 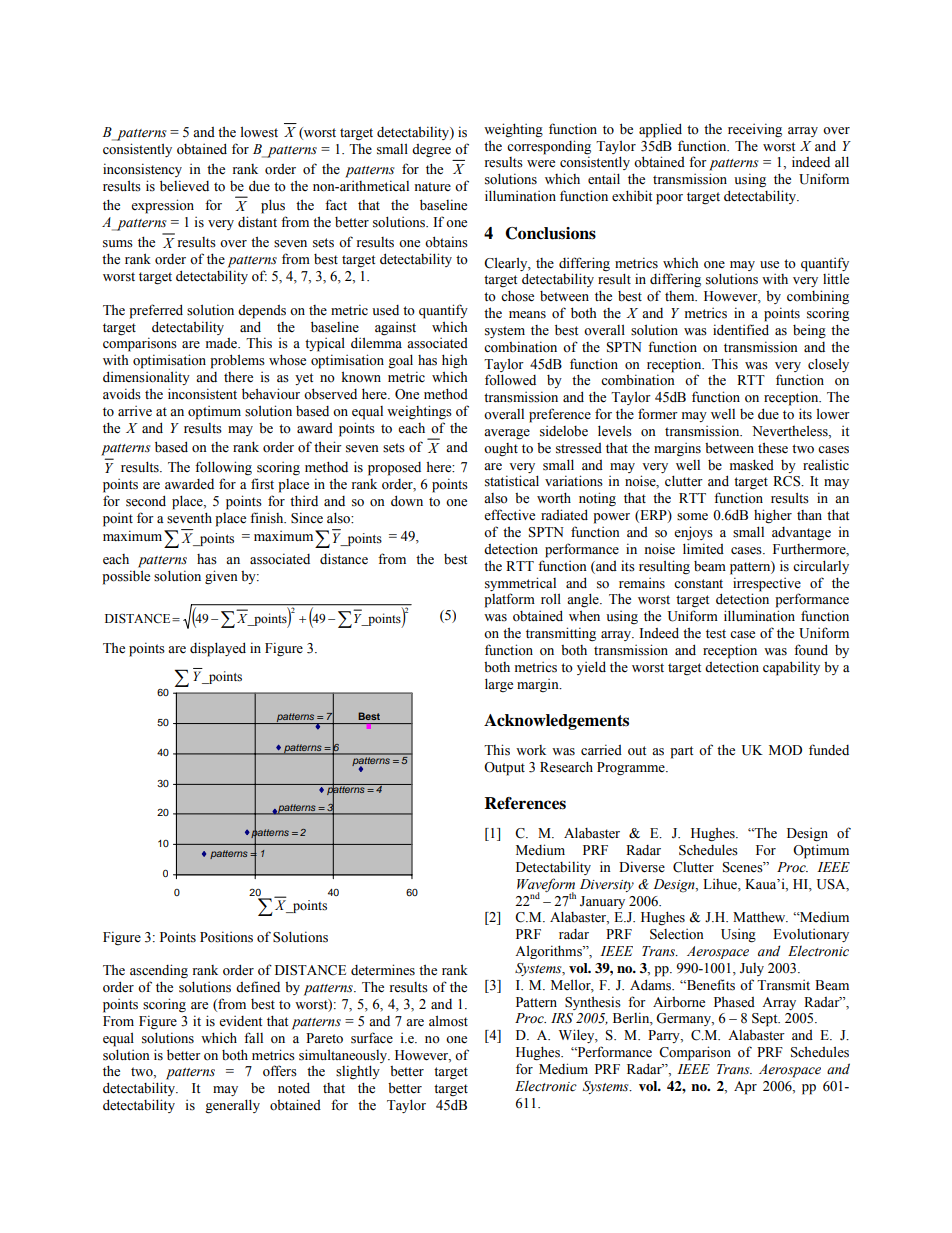 I want to click on believed, so click(x=184, y=186).
